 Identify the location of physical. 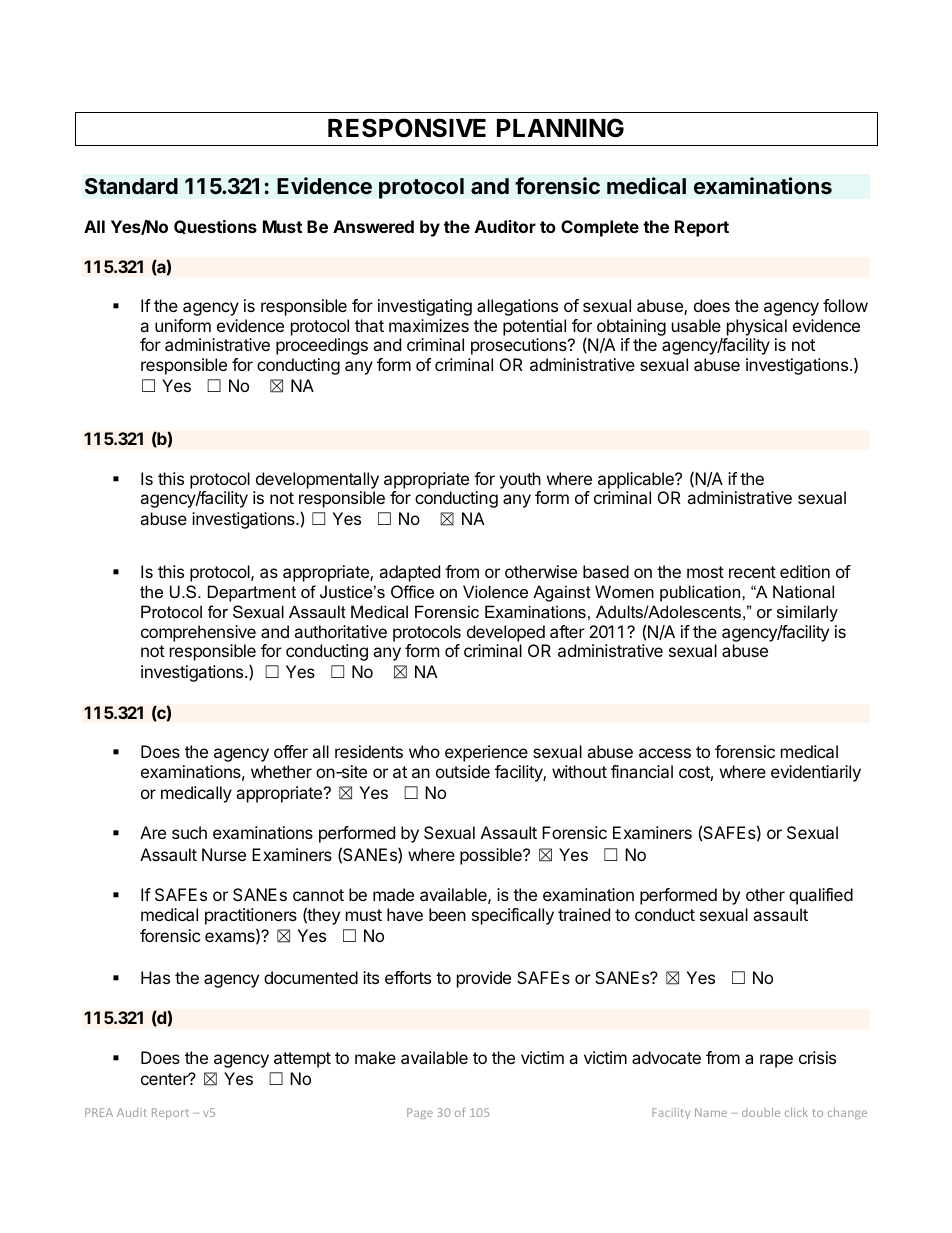
(757, 327).
